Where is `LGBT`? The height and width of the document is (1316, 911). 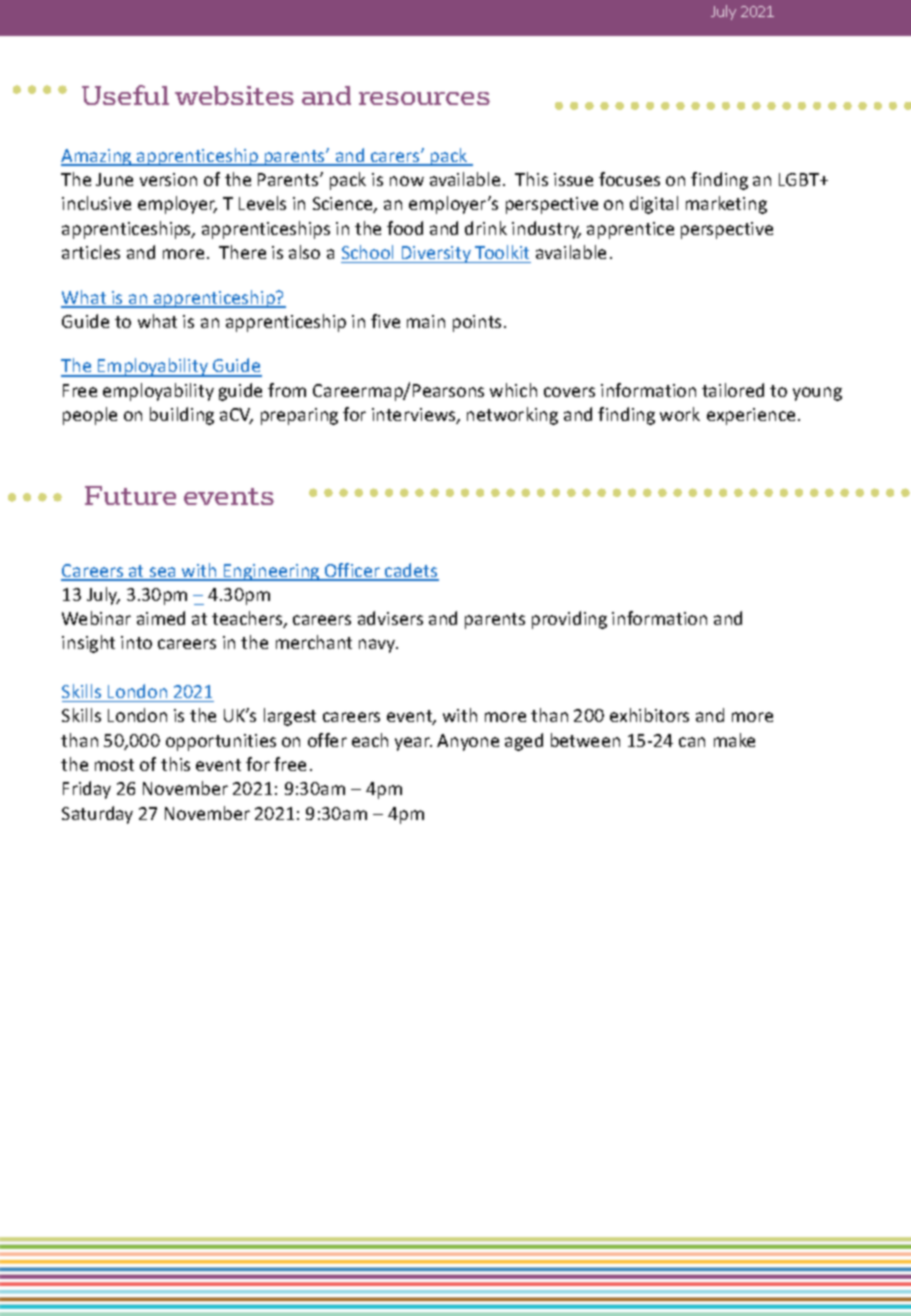
LGBT is located at coordinates (800, 179).
